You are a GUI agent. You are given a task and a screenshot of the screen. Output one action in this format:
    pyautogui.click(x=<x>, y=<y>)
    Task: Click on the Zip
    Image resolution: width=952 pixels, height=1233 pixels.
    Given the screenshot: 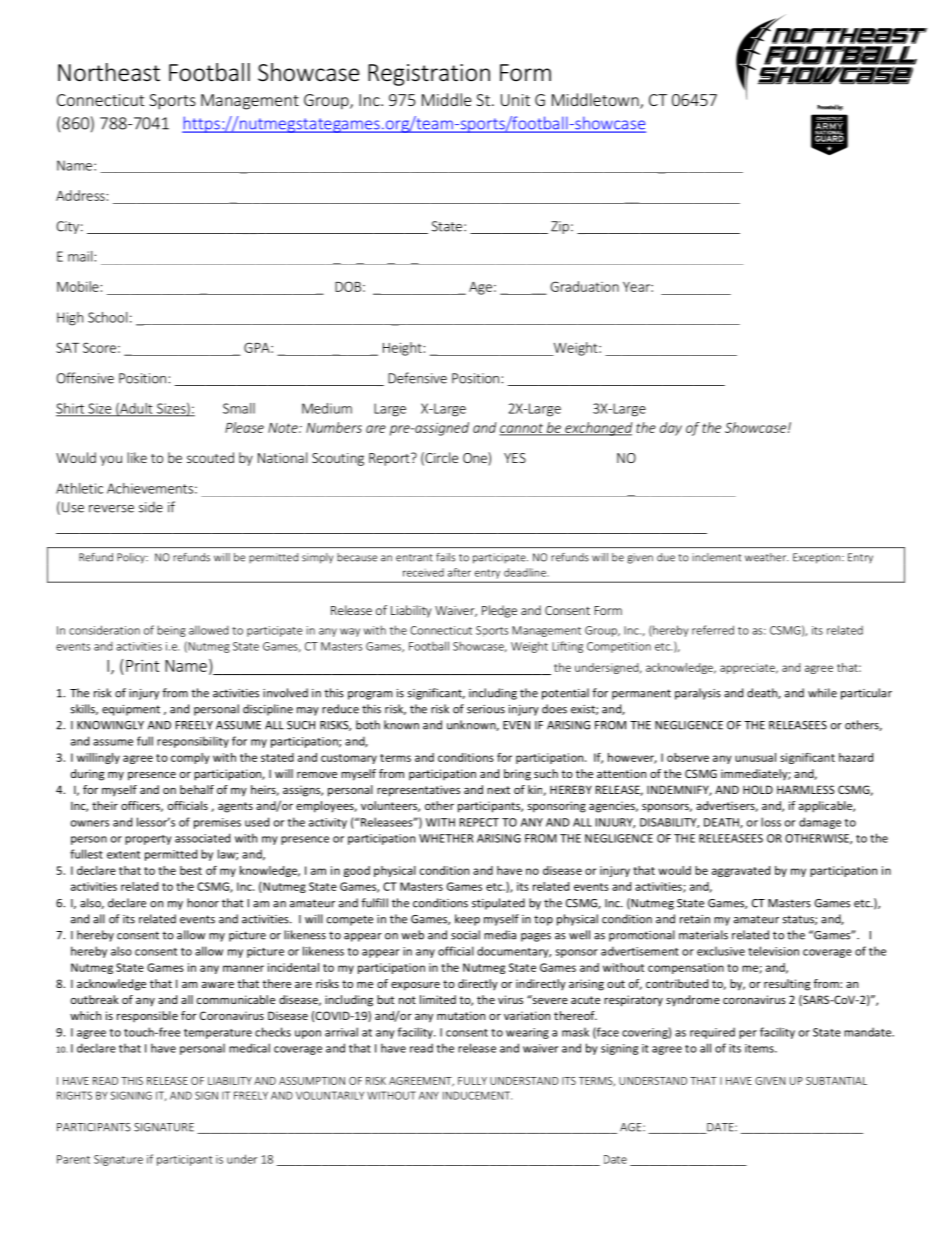 What is the action you would take?
    pyautogui.click(x=560, y=227)
